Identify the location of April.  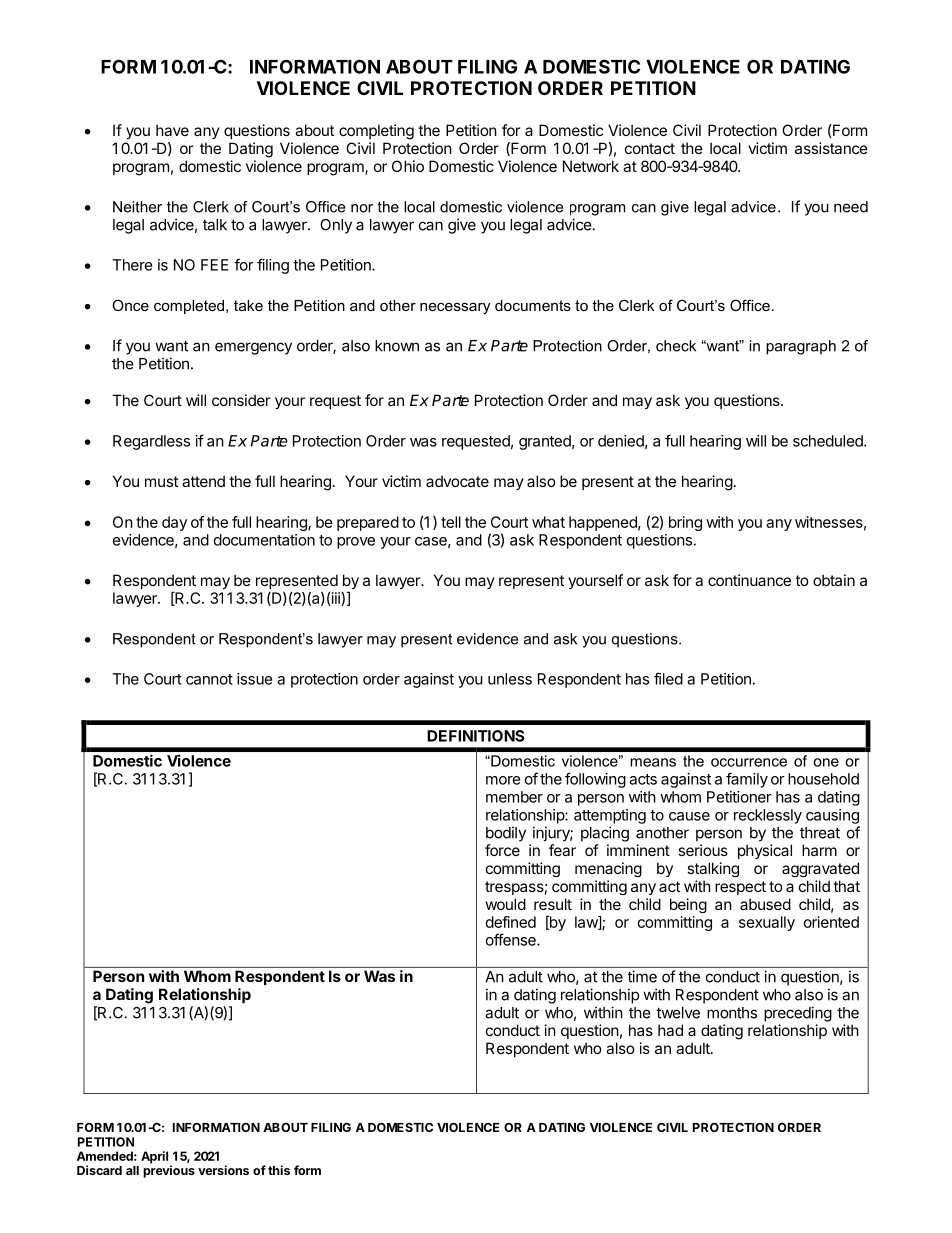
(156, 1158).
